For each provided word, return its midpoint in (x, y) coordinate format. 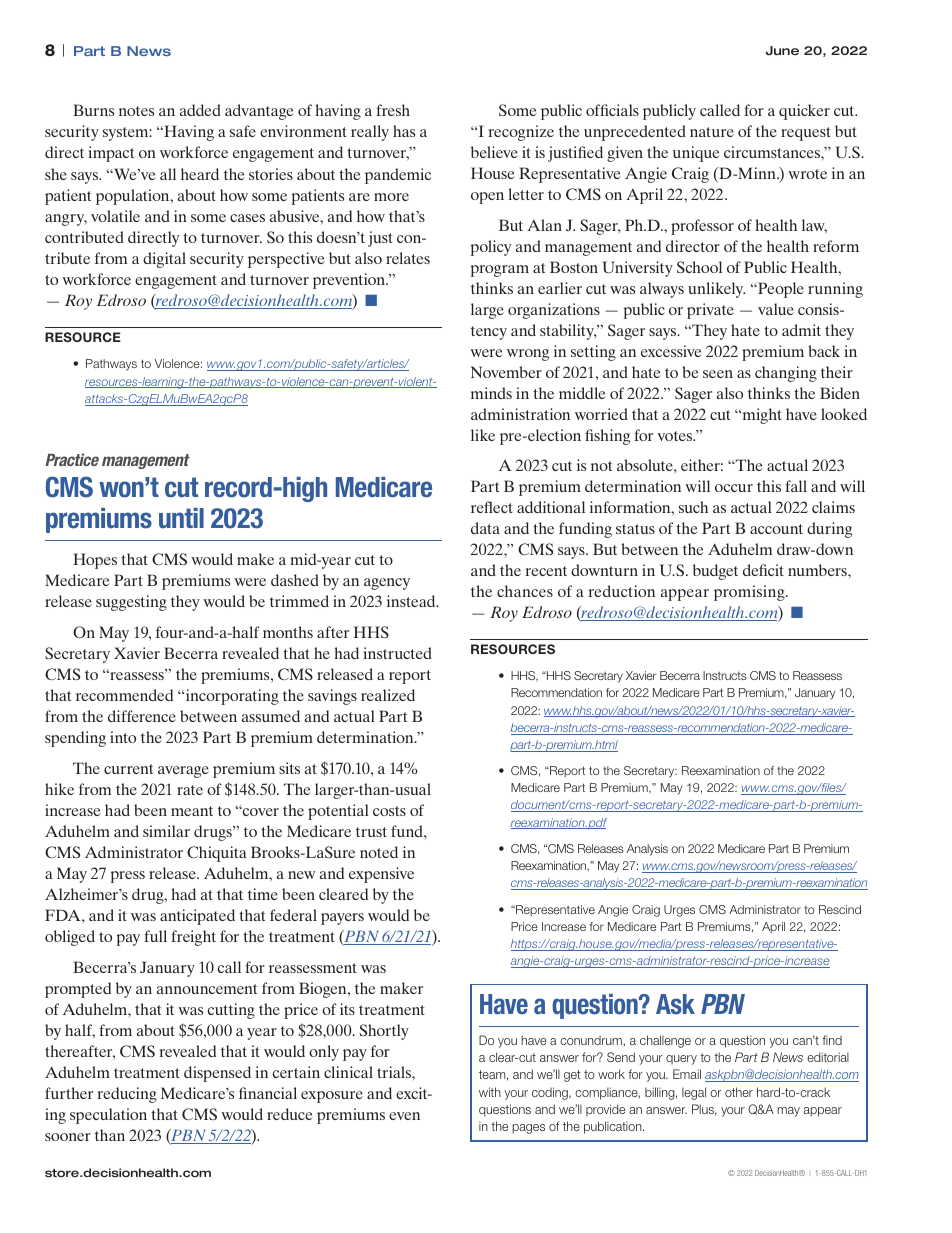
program (500, 271)
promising (750, 593)
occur (734, 488)
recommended (124, 695)
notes (136, 111)
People (780, 290)
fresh (393, 110)
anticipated (197, 917)
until (181, 518)
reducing (127, 1095)
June (782, 50)
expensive (381, 875)
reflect (492, 507)
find (832, 1040)
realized (388, 695)
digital (164, 260)
